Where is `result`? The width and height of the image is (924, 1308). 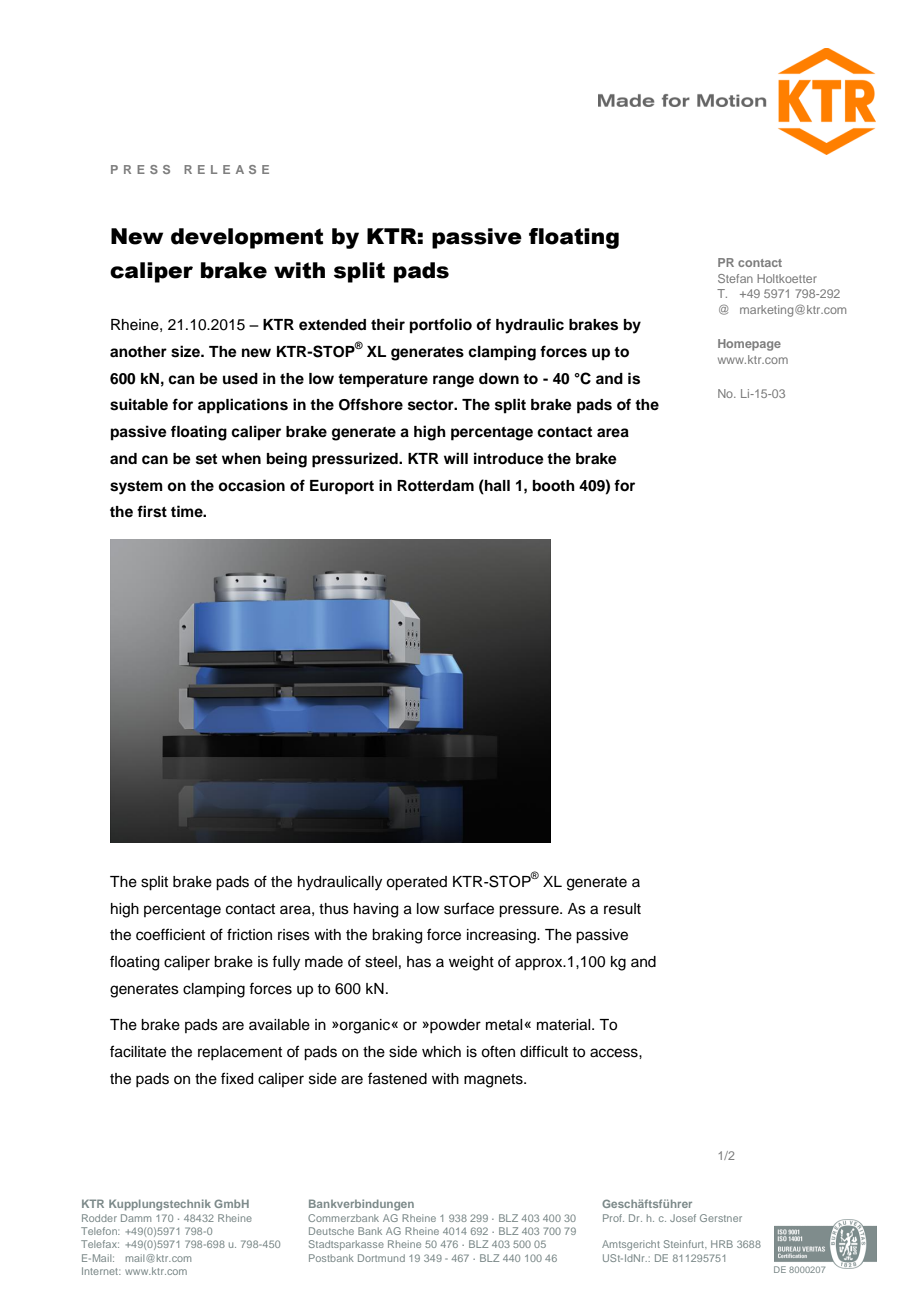 result is located at coordinates (622, 909).
